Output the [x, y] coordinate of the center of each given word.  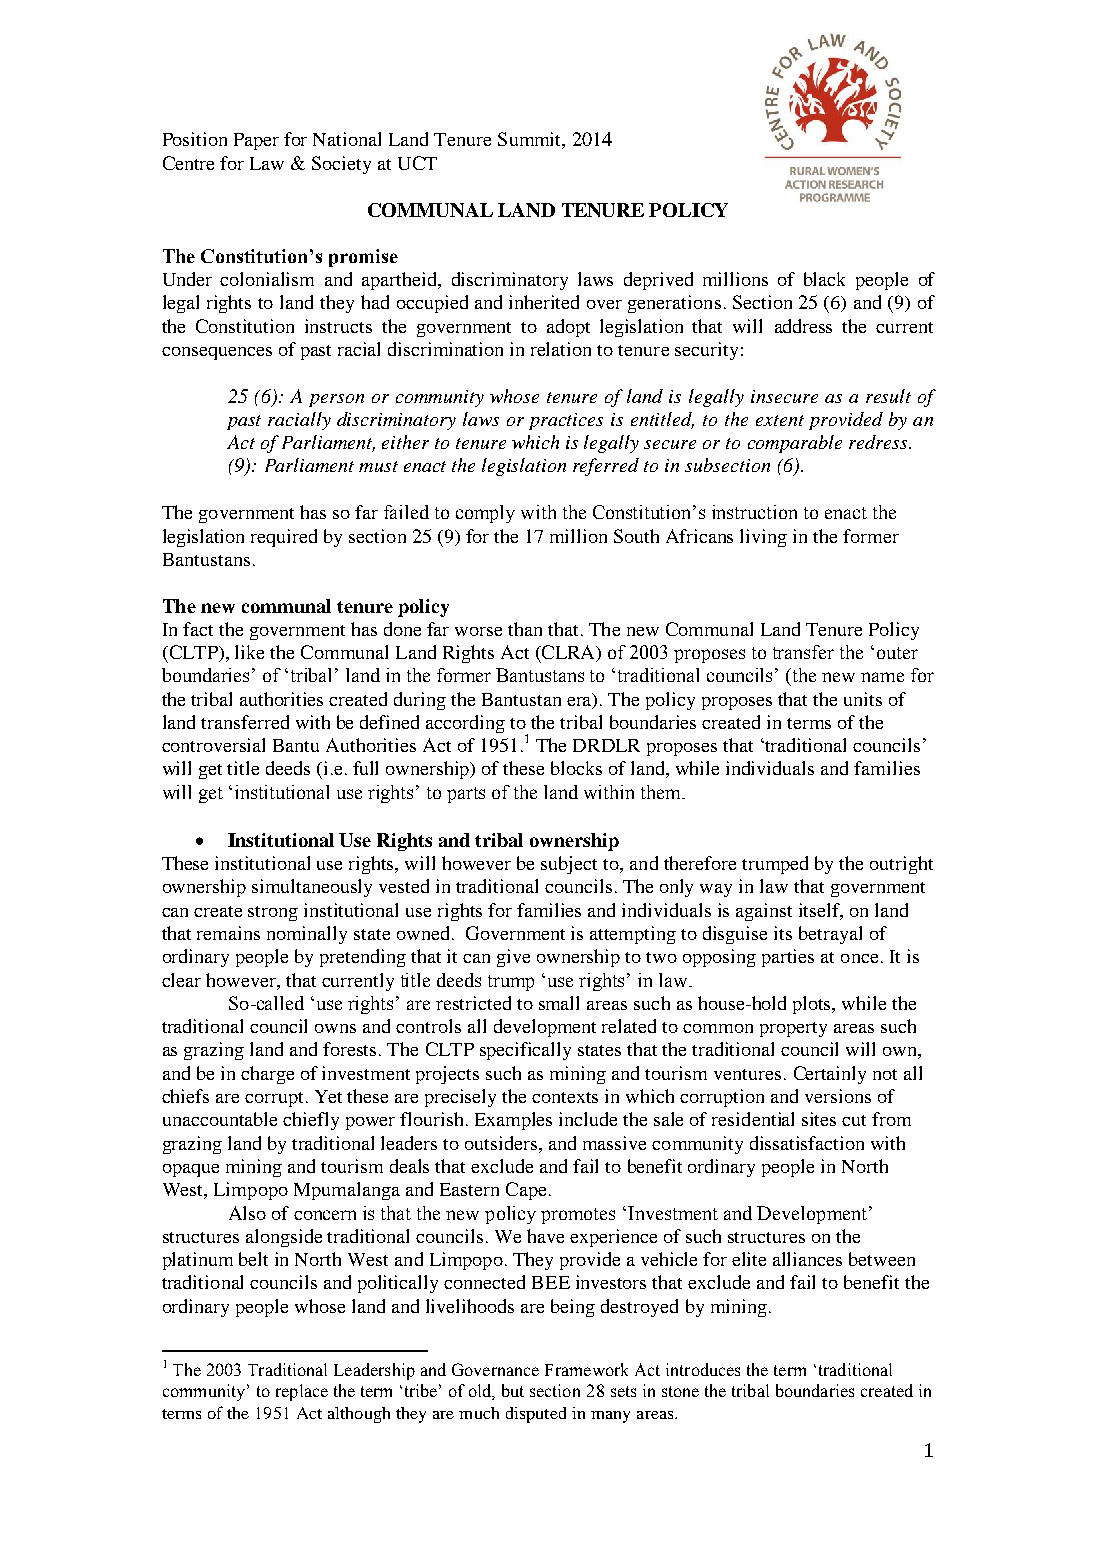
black [824, 279]
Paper [256, 141]
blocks [576, 768]
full [365, 768]
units [863, 699]
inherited [544, 302]
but [513, 1390]
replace [302, 1392]
